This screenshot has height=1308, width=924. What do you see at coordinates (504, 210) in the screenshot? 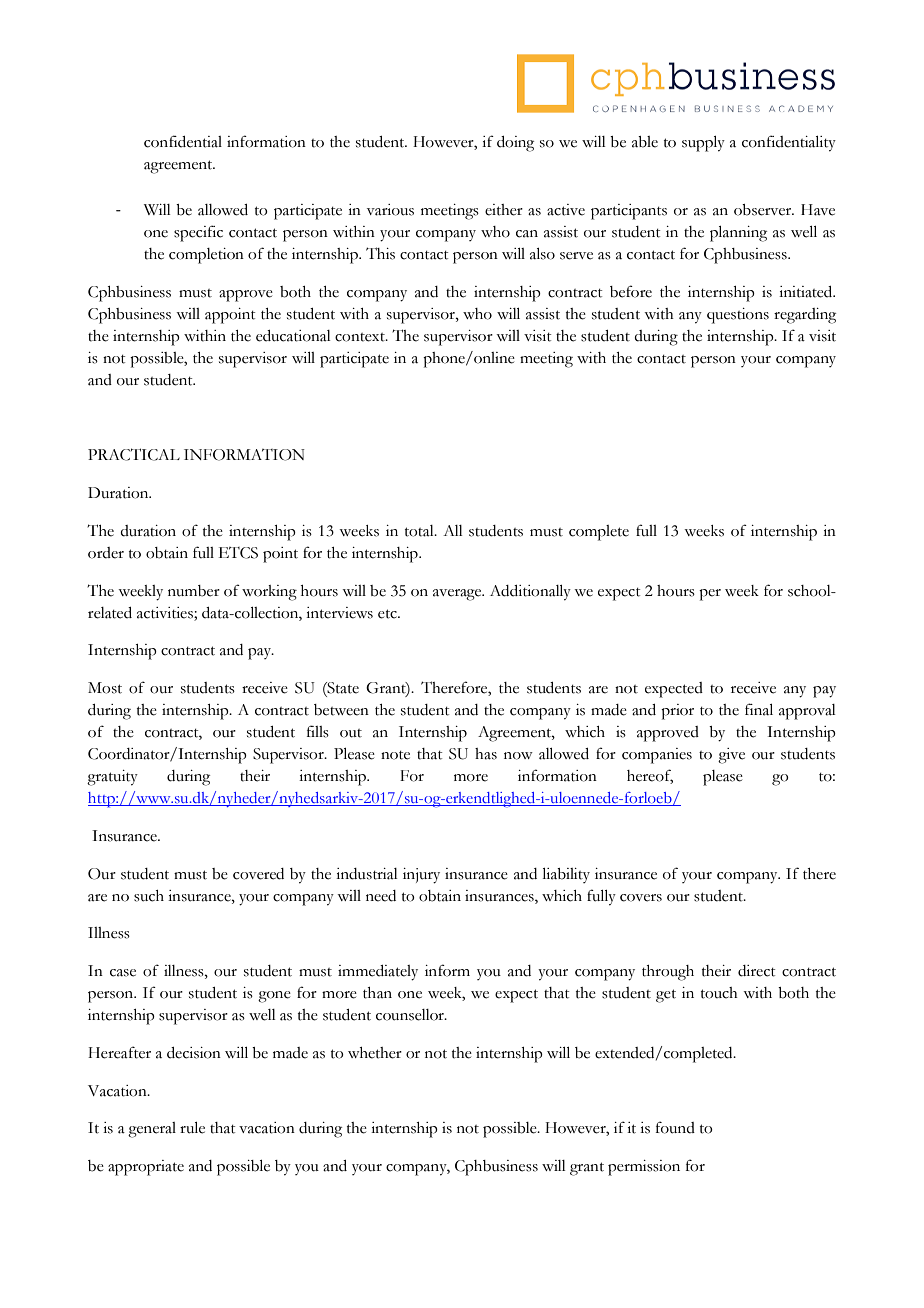
I see `either` at bounding box center [504, 210].
